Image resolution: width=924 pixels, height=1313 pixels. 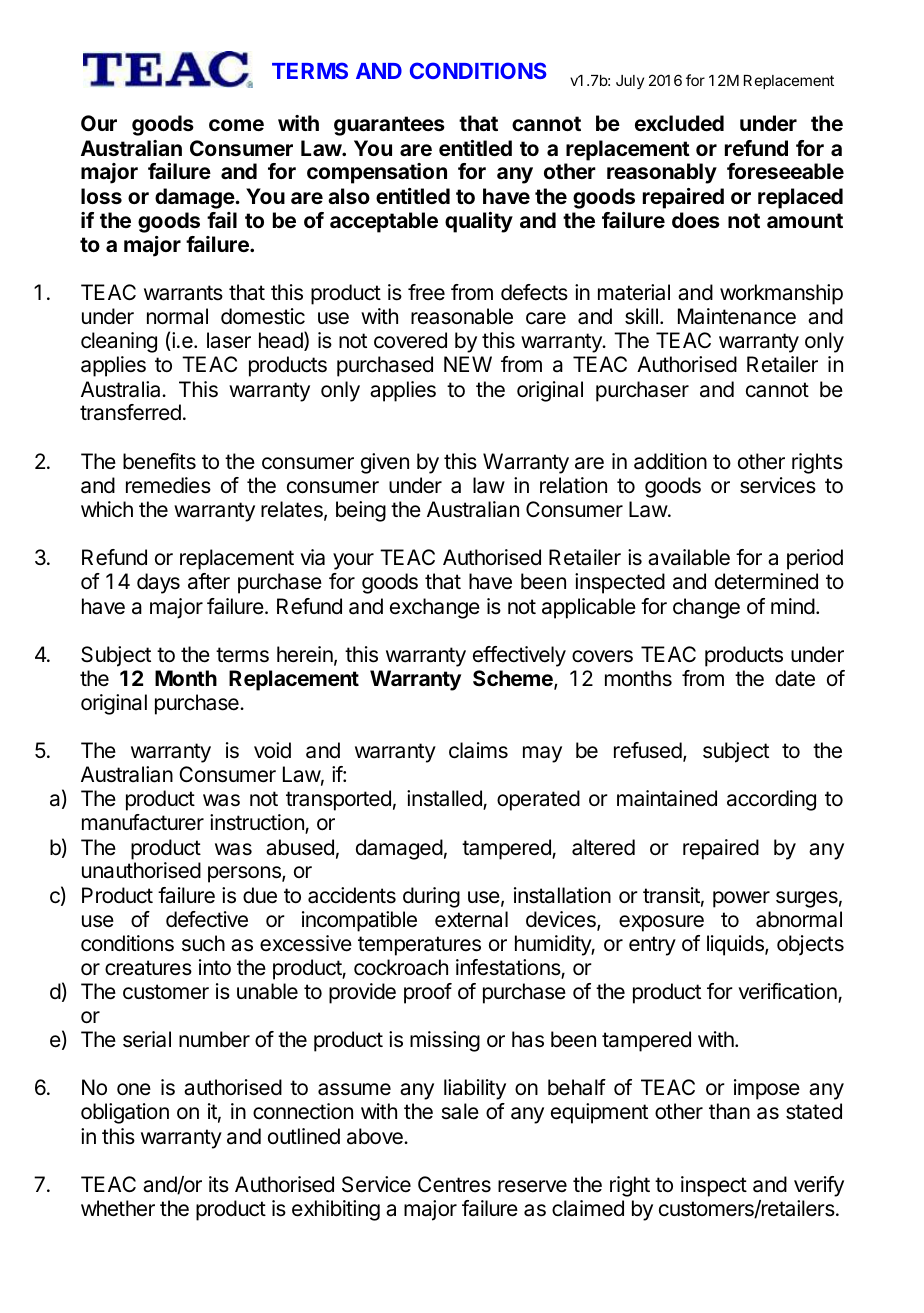 What do you see at coordinates (207, 919) in the screenshot?
I see `defective` at bounding box center [207, 919].
